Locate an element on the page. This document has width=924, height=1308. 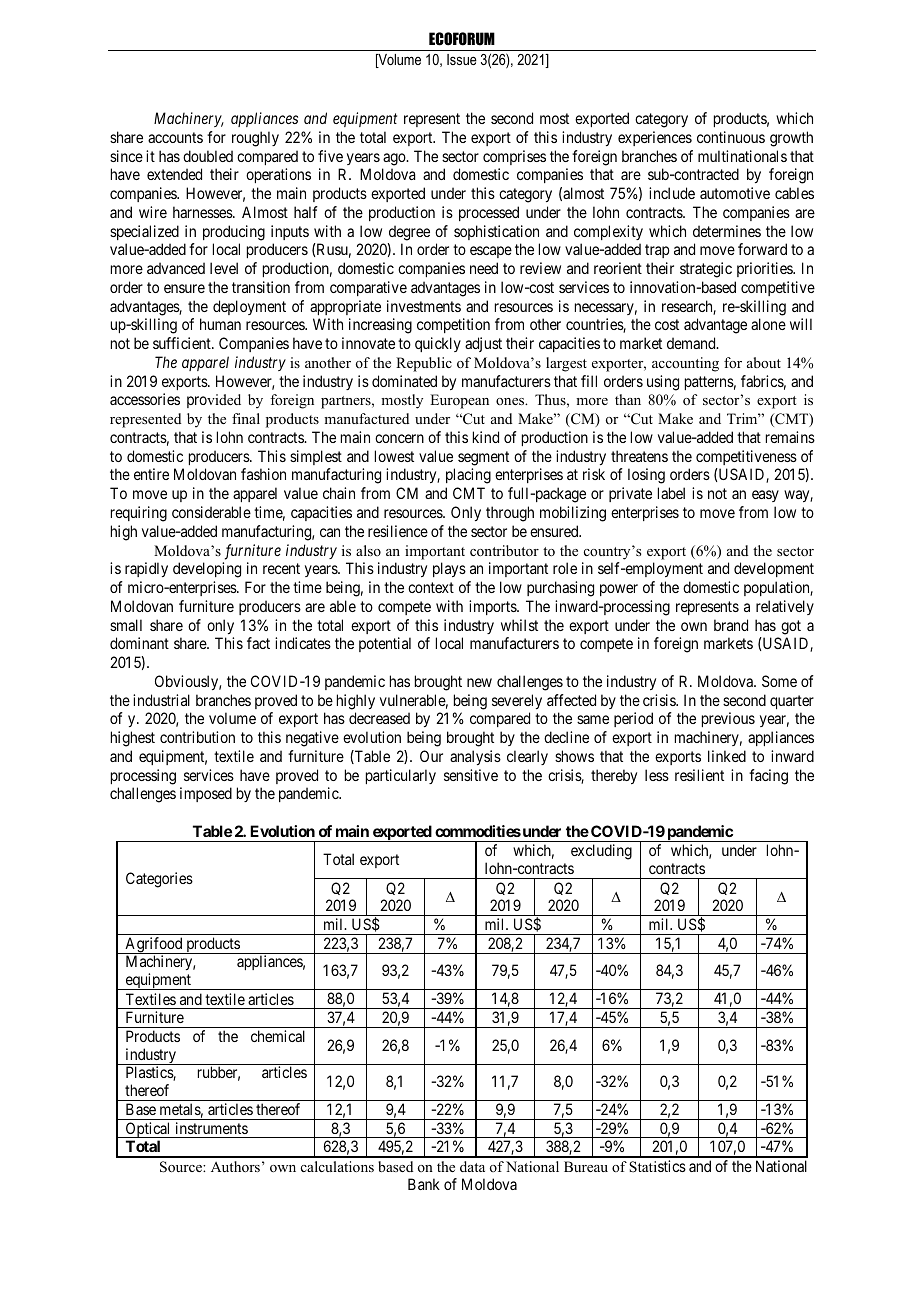
brand is located at coordinates (731, 625).
